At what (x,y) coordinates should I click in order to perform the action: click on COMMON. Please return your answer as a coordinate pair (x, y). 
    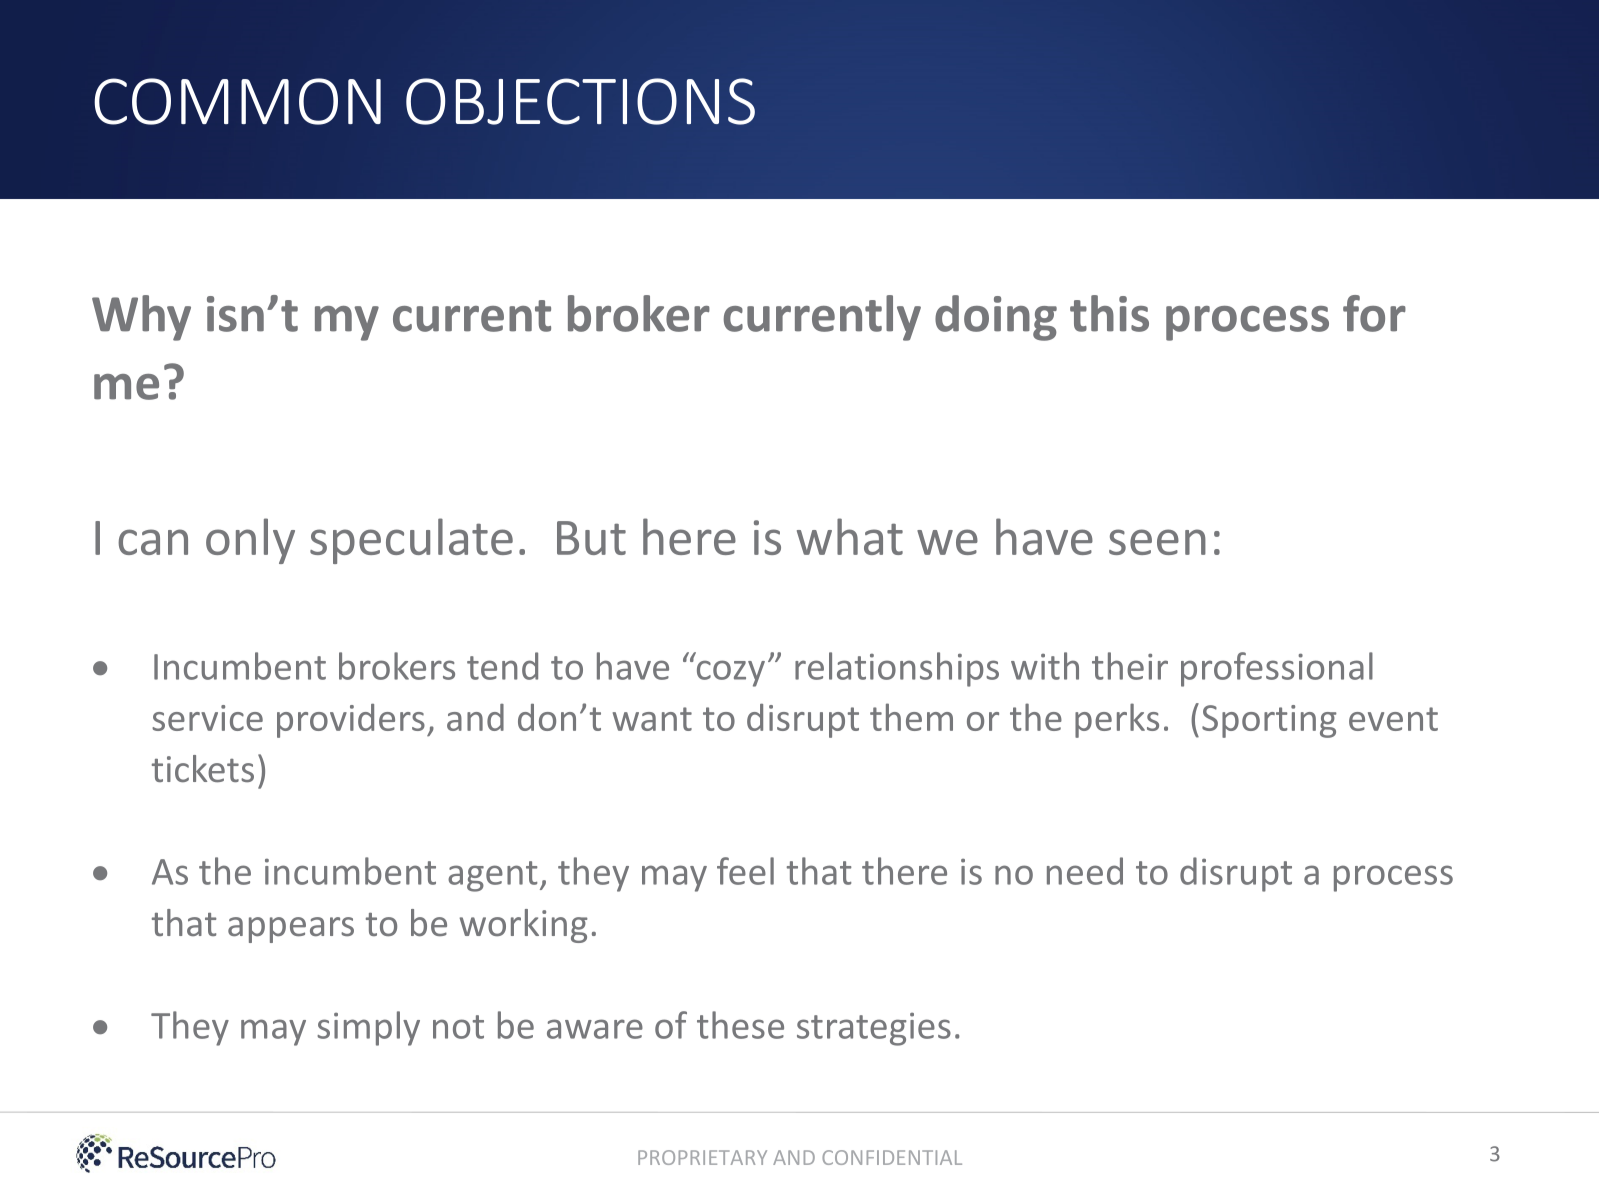
    Looking at the image, I should click on (237, 101).
